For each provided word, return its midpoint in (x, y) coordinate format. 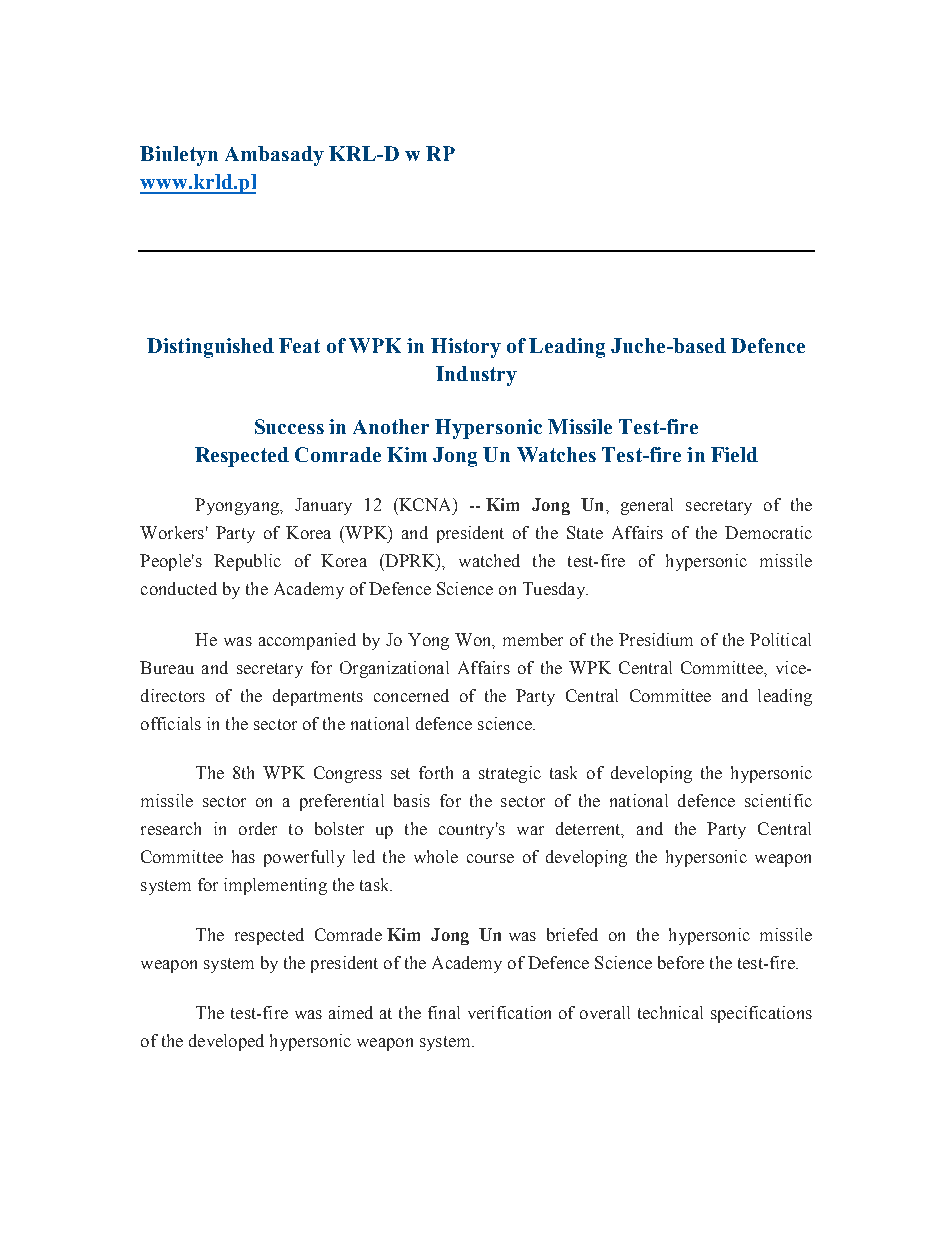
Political (780, 639)
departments (318, 697)
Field (734, 454)
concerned (411, 695)
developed (226, 1042)
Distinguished (210, 348)
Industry (476, 376)
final (444, 1012)
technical (670, 1012)
